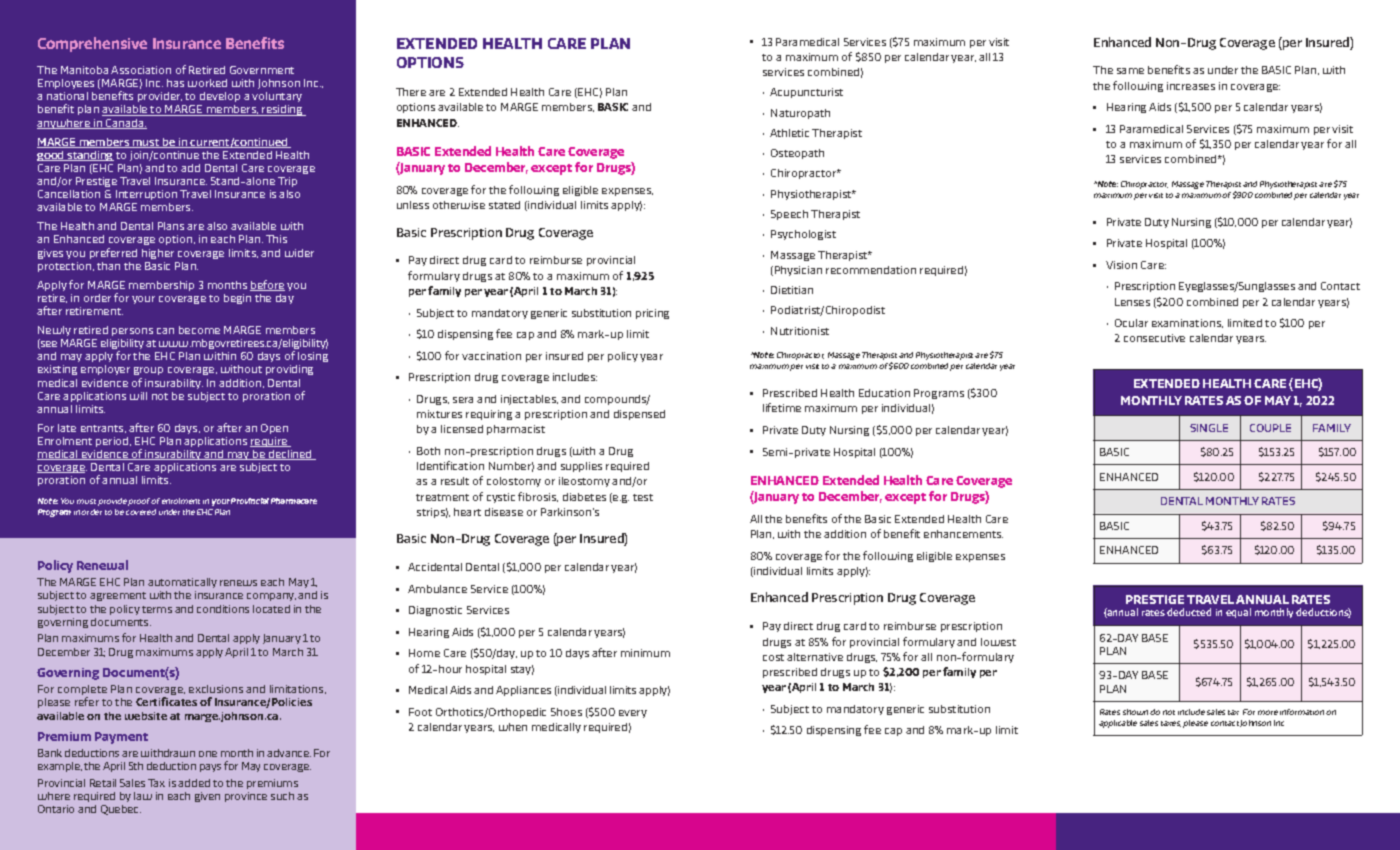 This screenshot has width=1400, height=850. What do you see at coordinates (194, 783) in the screenshot?
I see `added` at bounding box center [194, 783].
